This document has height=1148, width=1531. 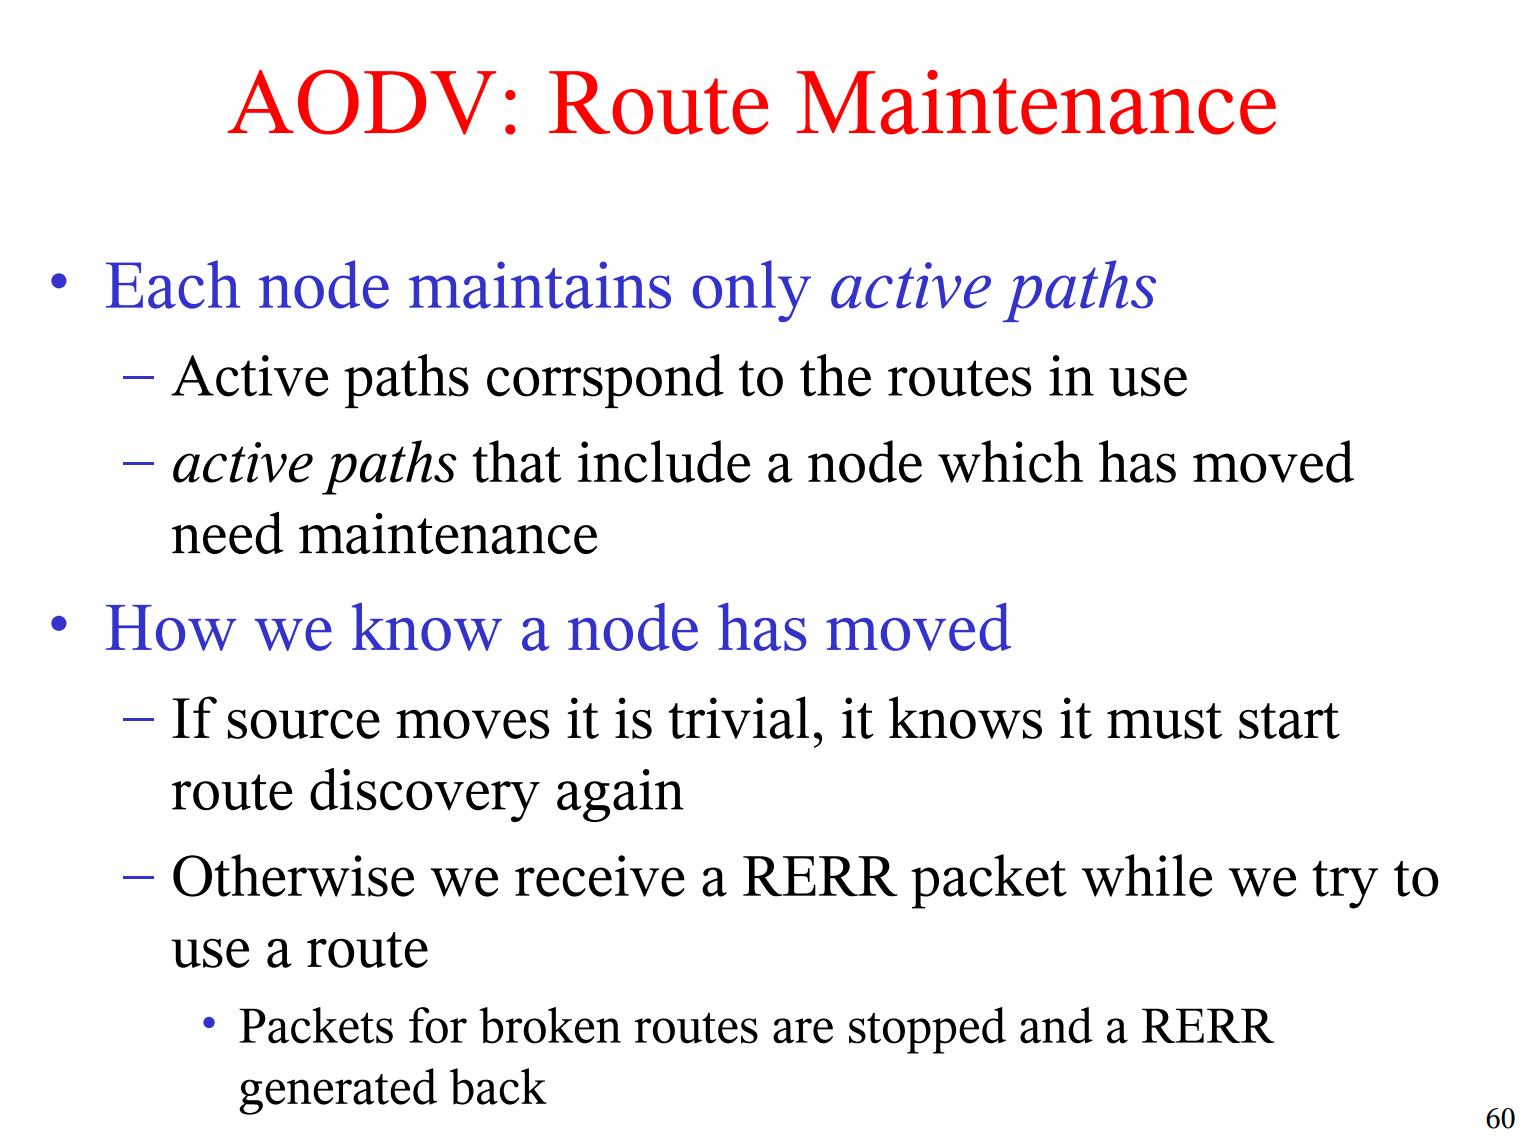 I want to click on Otherwise, so click(x=293, y=875).
